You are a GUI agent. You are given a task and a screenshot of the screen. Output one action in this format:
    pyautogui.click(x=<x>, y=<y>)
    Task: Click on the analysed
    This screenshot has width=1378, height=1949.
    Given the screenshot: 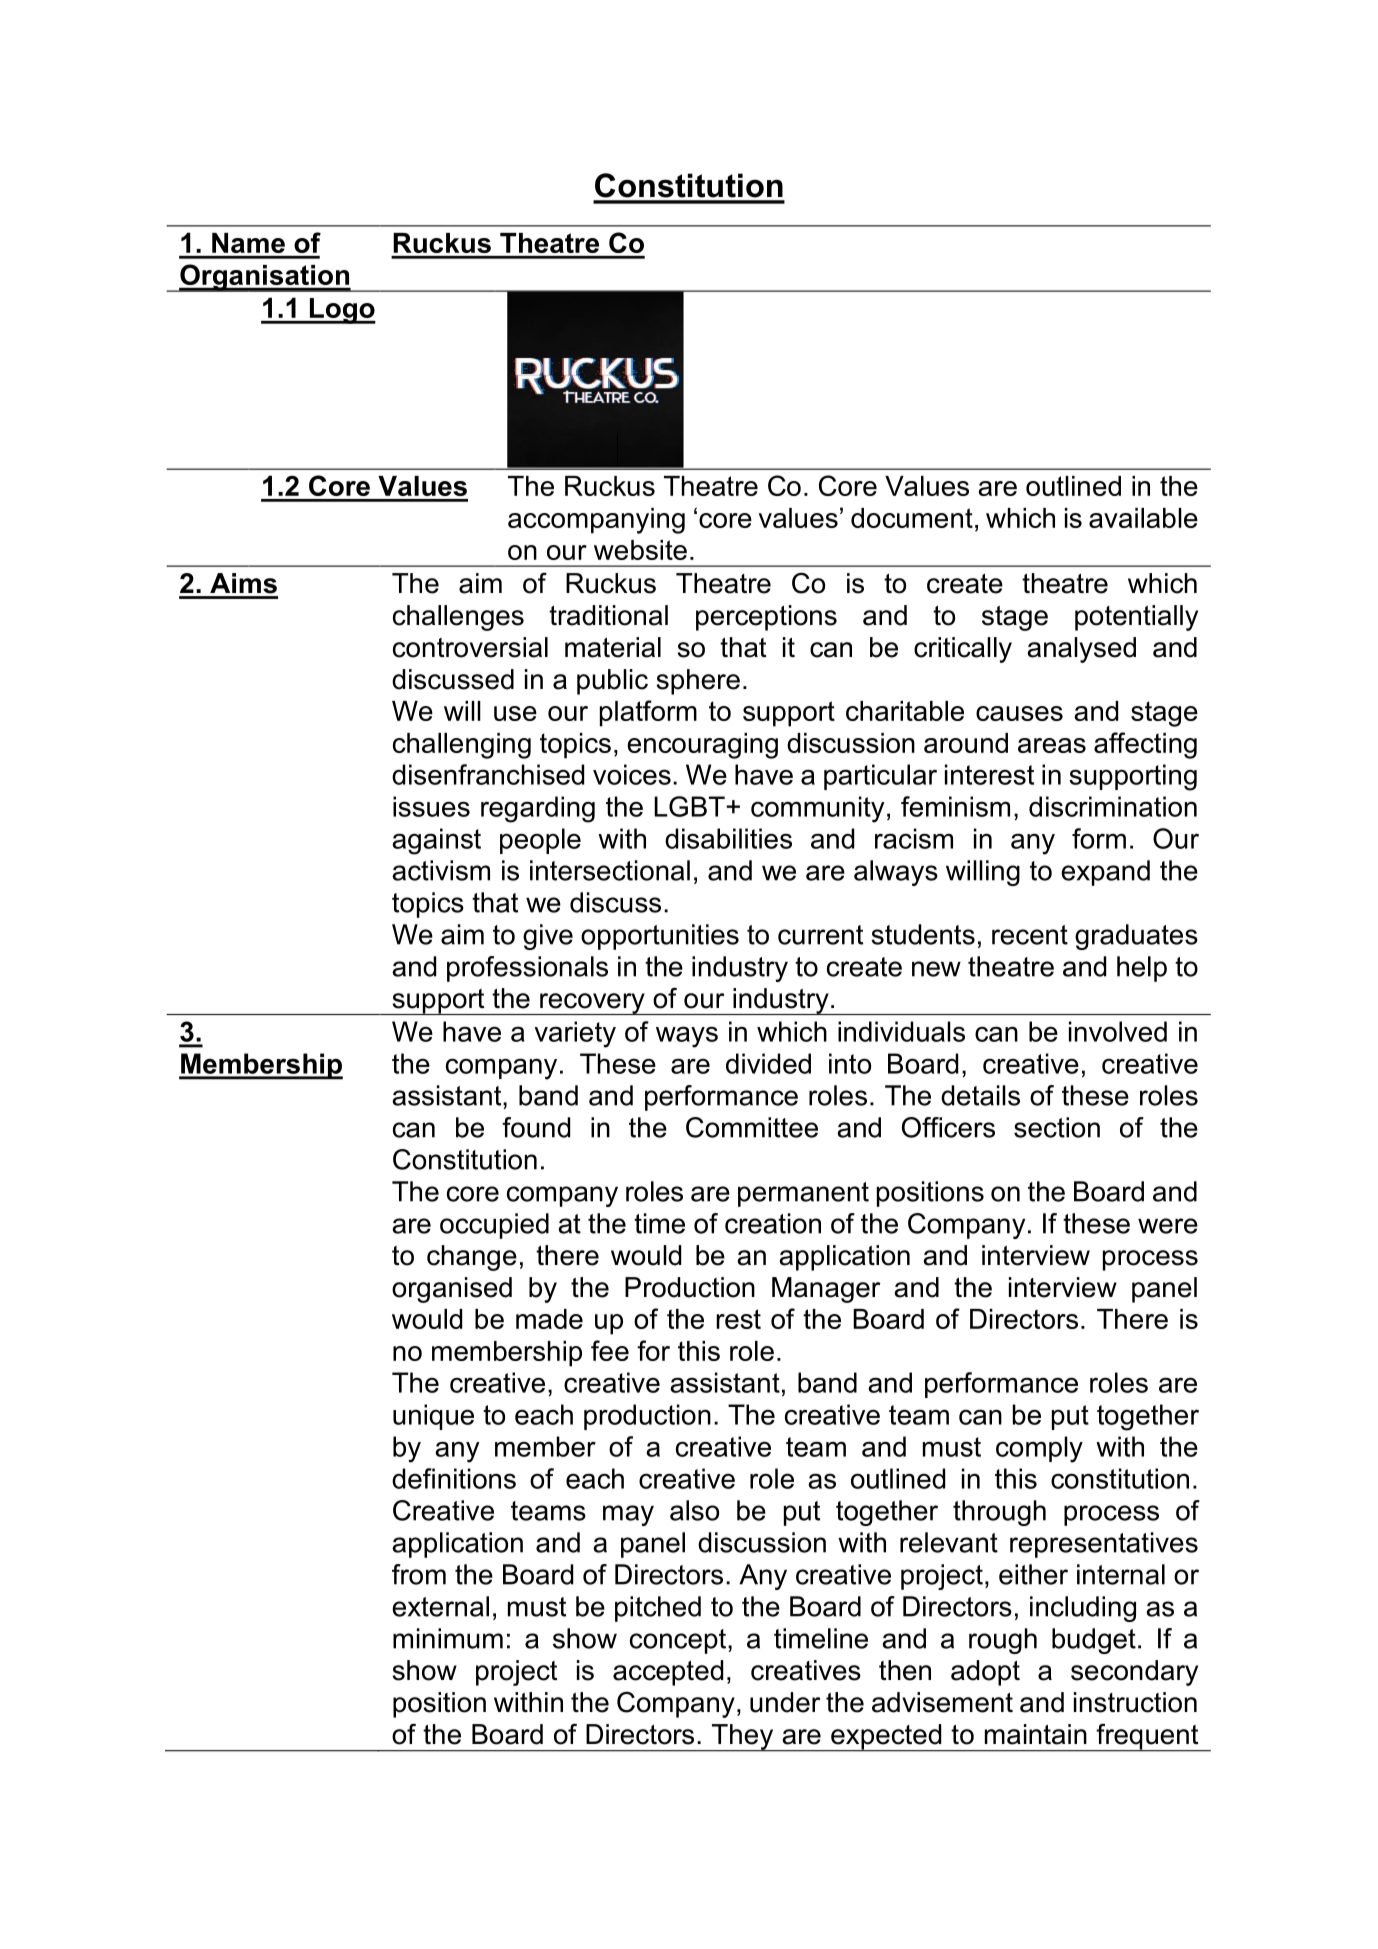 What is the action you would take?
    pyautogui.click(x=1081, y=650)
